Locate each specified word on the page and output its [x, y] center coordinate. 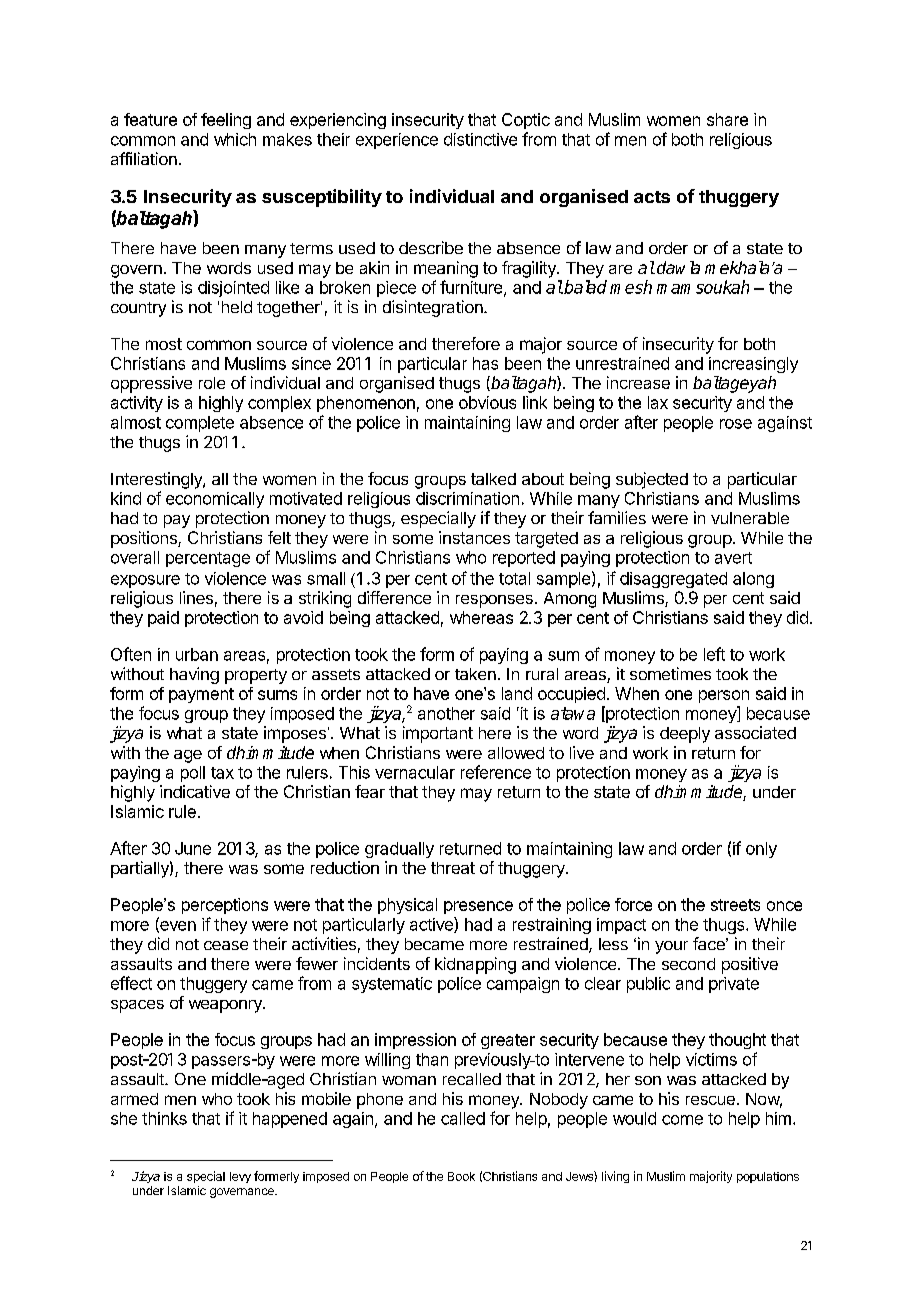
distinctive [480, 139]
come [682, 1120]
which [235, 139]
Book [461, 1176]
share [727, 119]
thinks [164, 1118]
